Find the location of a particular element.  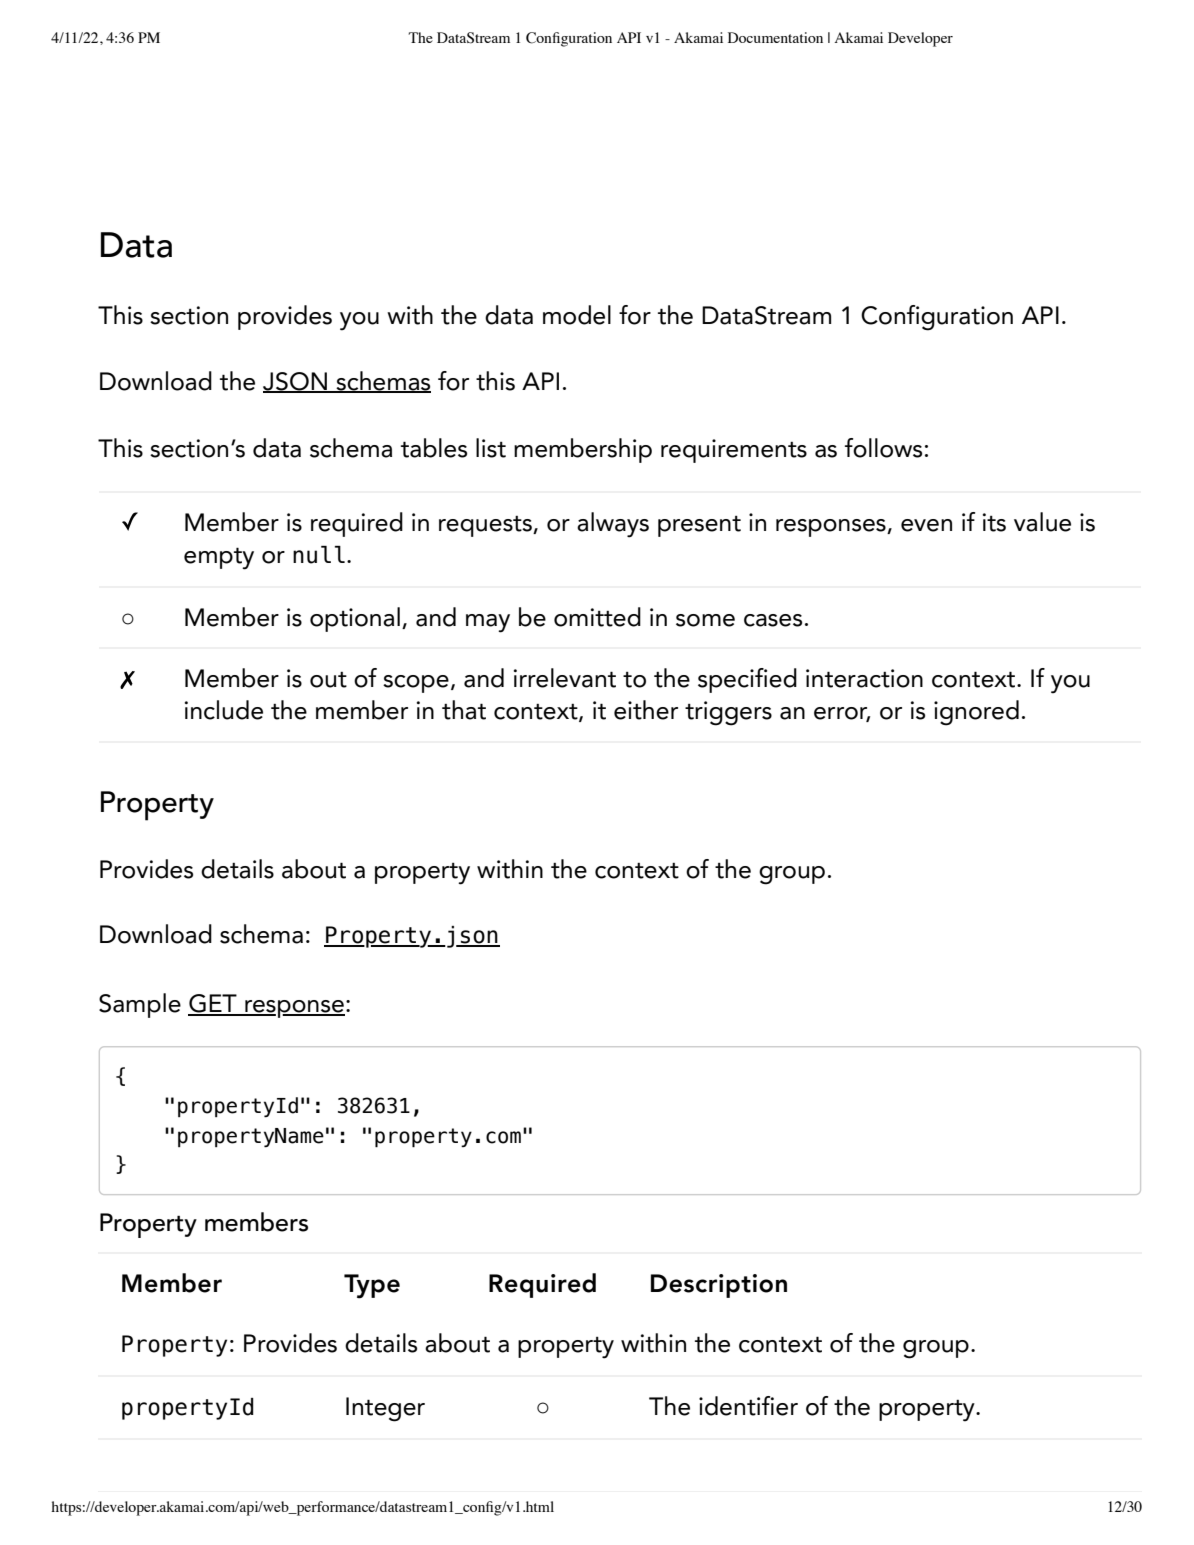

Integer is located at coordinates (385, 1409).
